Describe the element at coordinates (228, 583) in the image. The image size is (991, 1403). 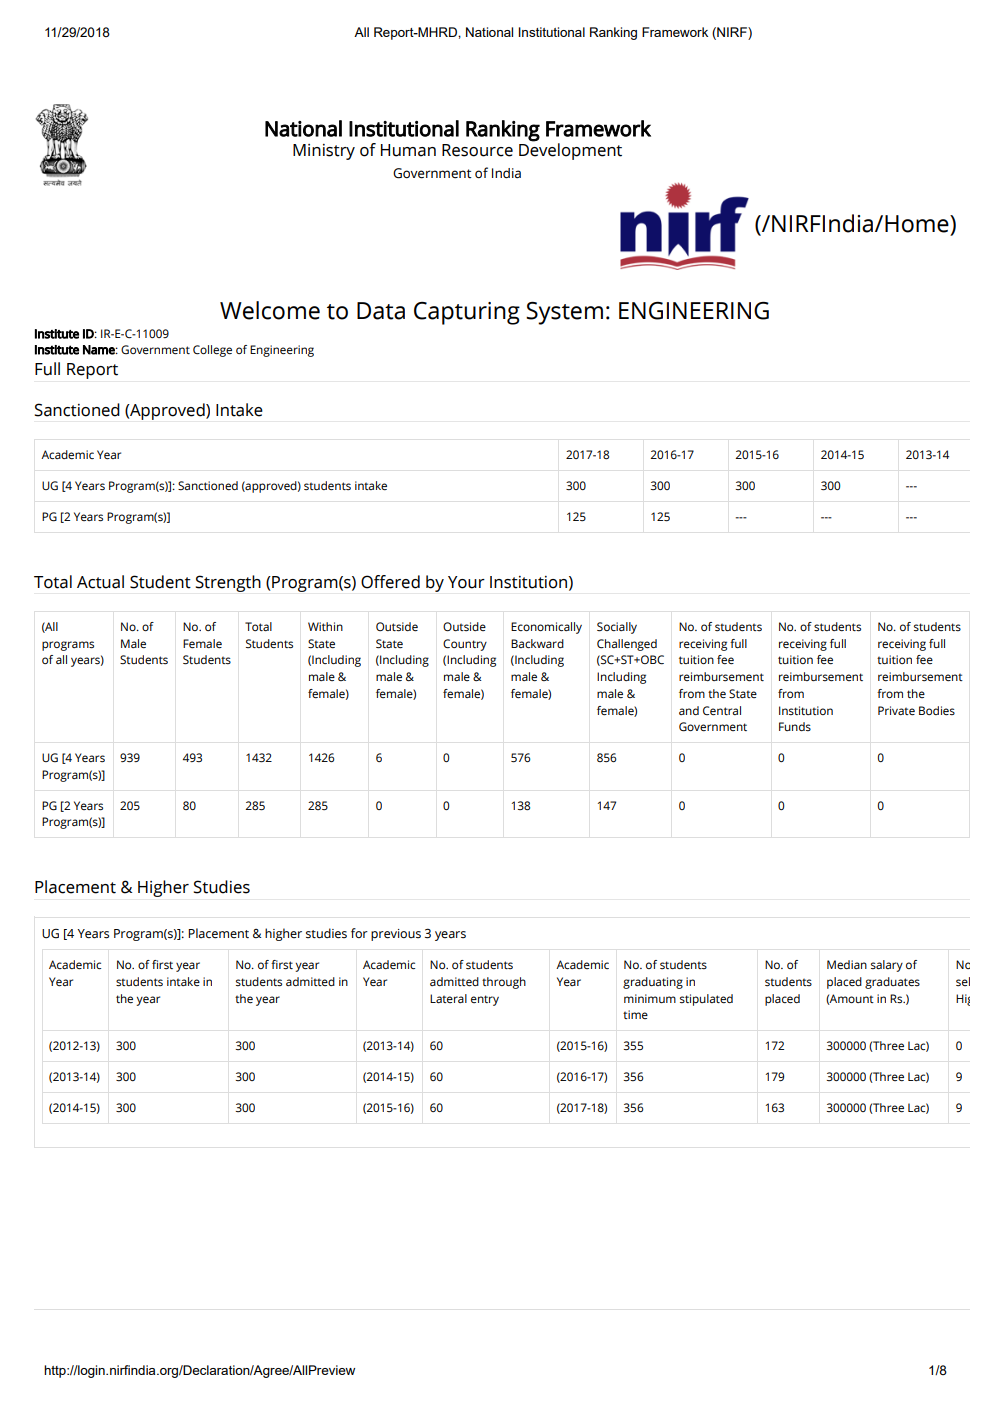
I see `Strength` at that location.
